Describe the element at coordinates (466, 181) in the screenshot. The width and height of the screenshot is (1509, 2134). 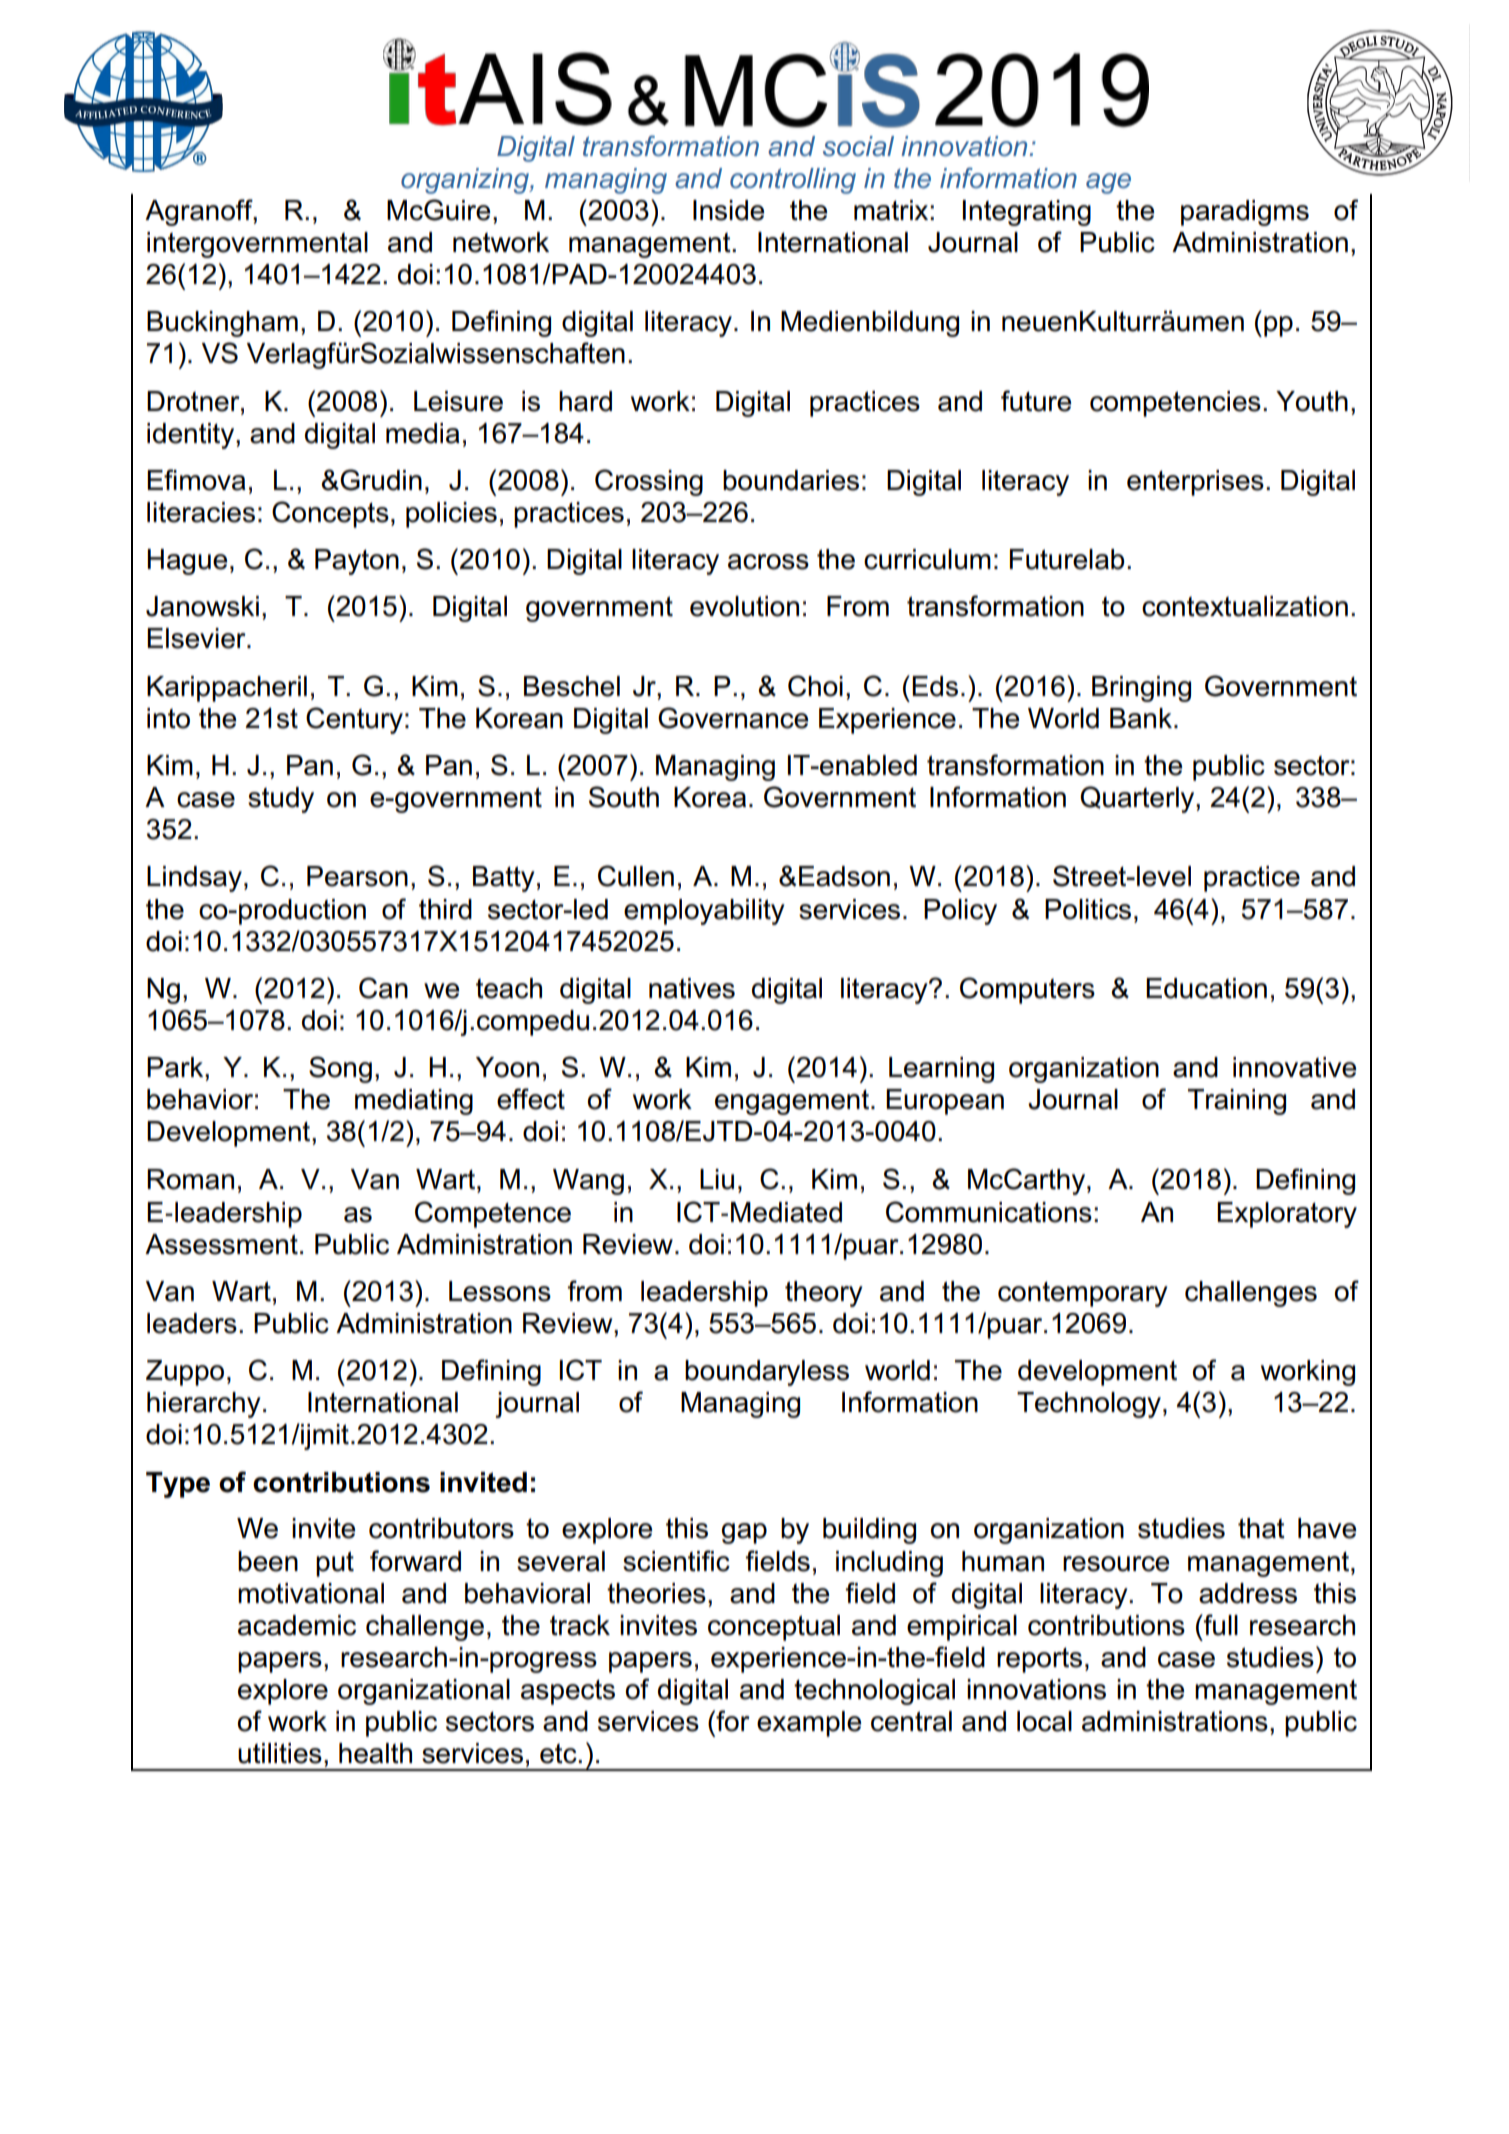
I see `organizing` at that location.
